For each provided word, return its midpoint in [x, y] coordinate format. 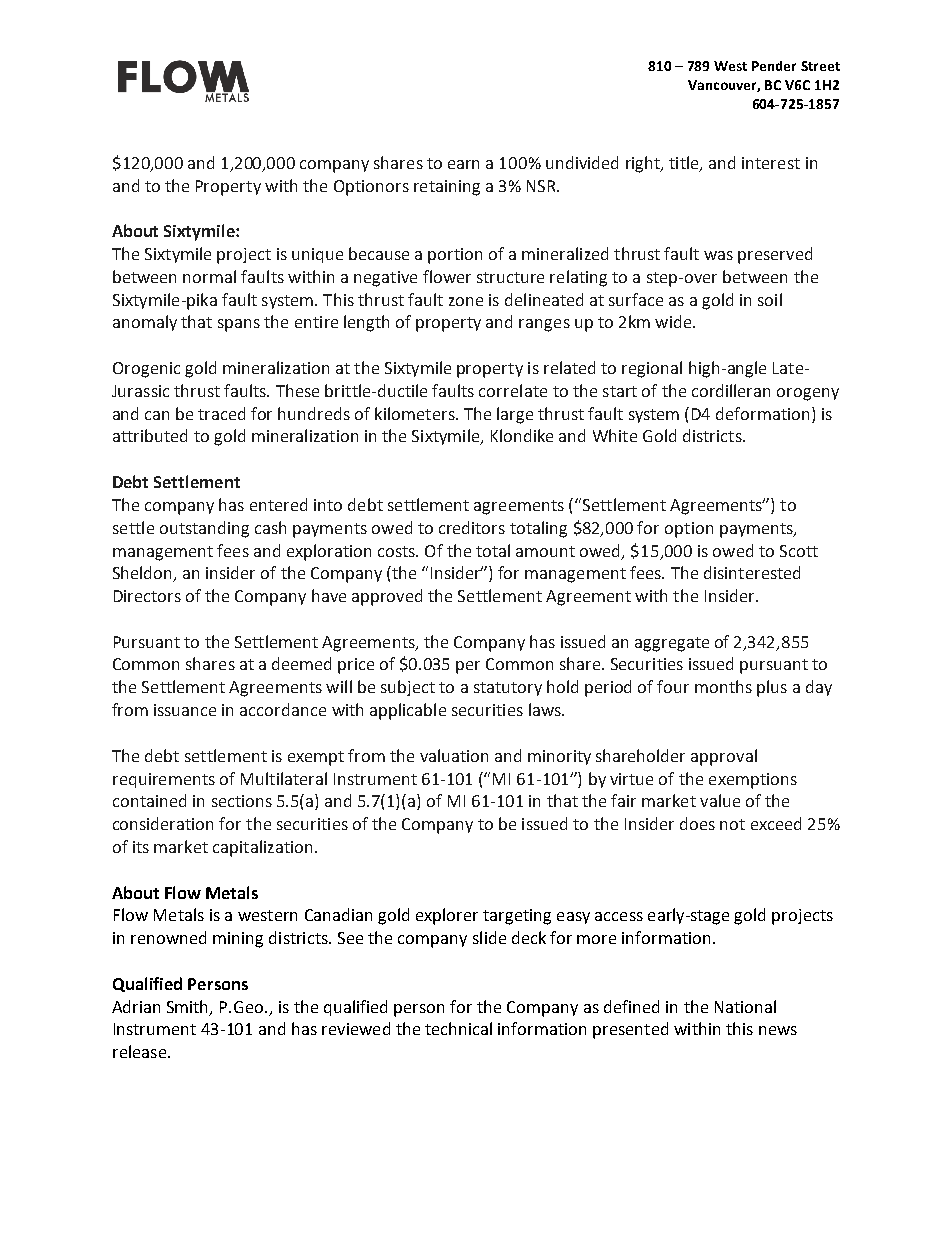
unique [317, 255]
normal [209, 276]
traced [221, 413]
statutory [508, 689]
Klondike [522, 435]
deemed [301, 663]
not [732, 824]
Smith [189, 1007]
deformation [762, 413]
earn [463, 164]
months [723, 686]
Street [820, 66]
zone [466, 301]
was [718, 255]
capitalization [262, 848]
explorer [447, 916]
